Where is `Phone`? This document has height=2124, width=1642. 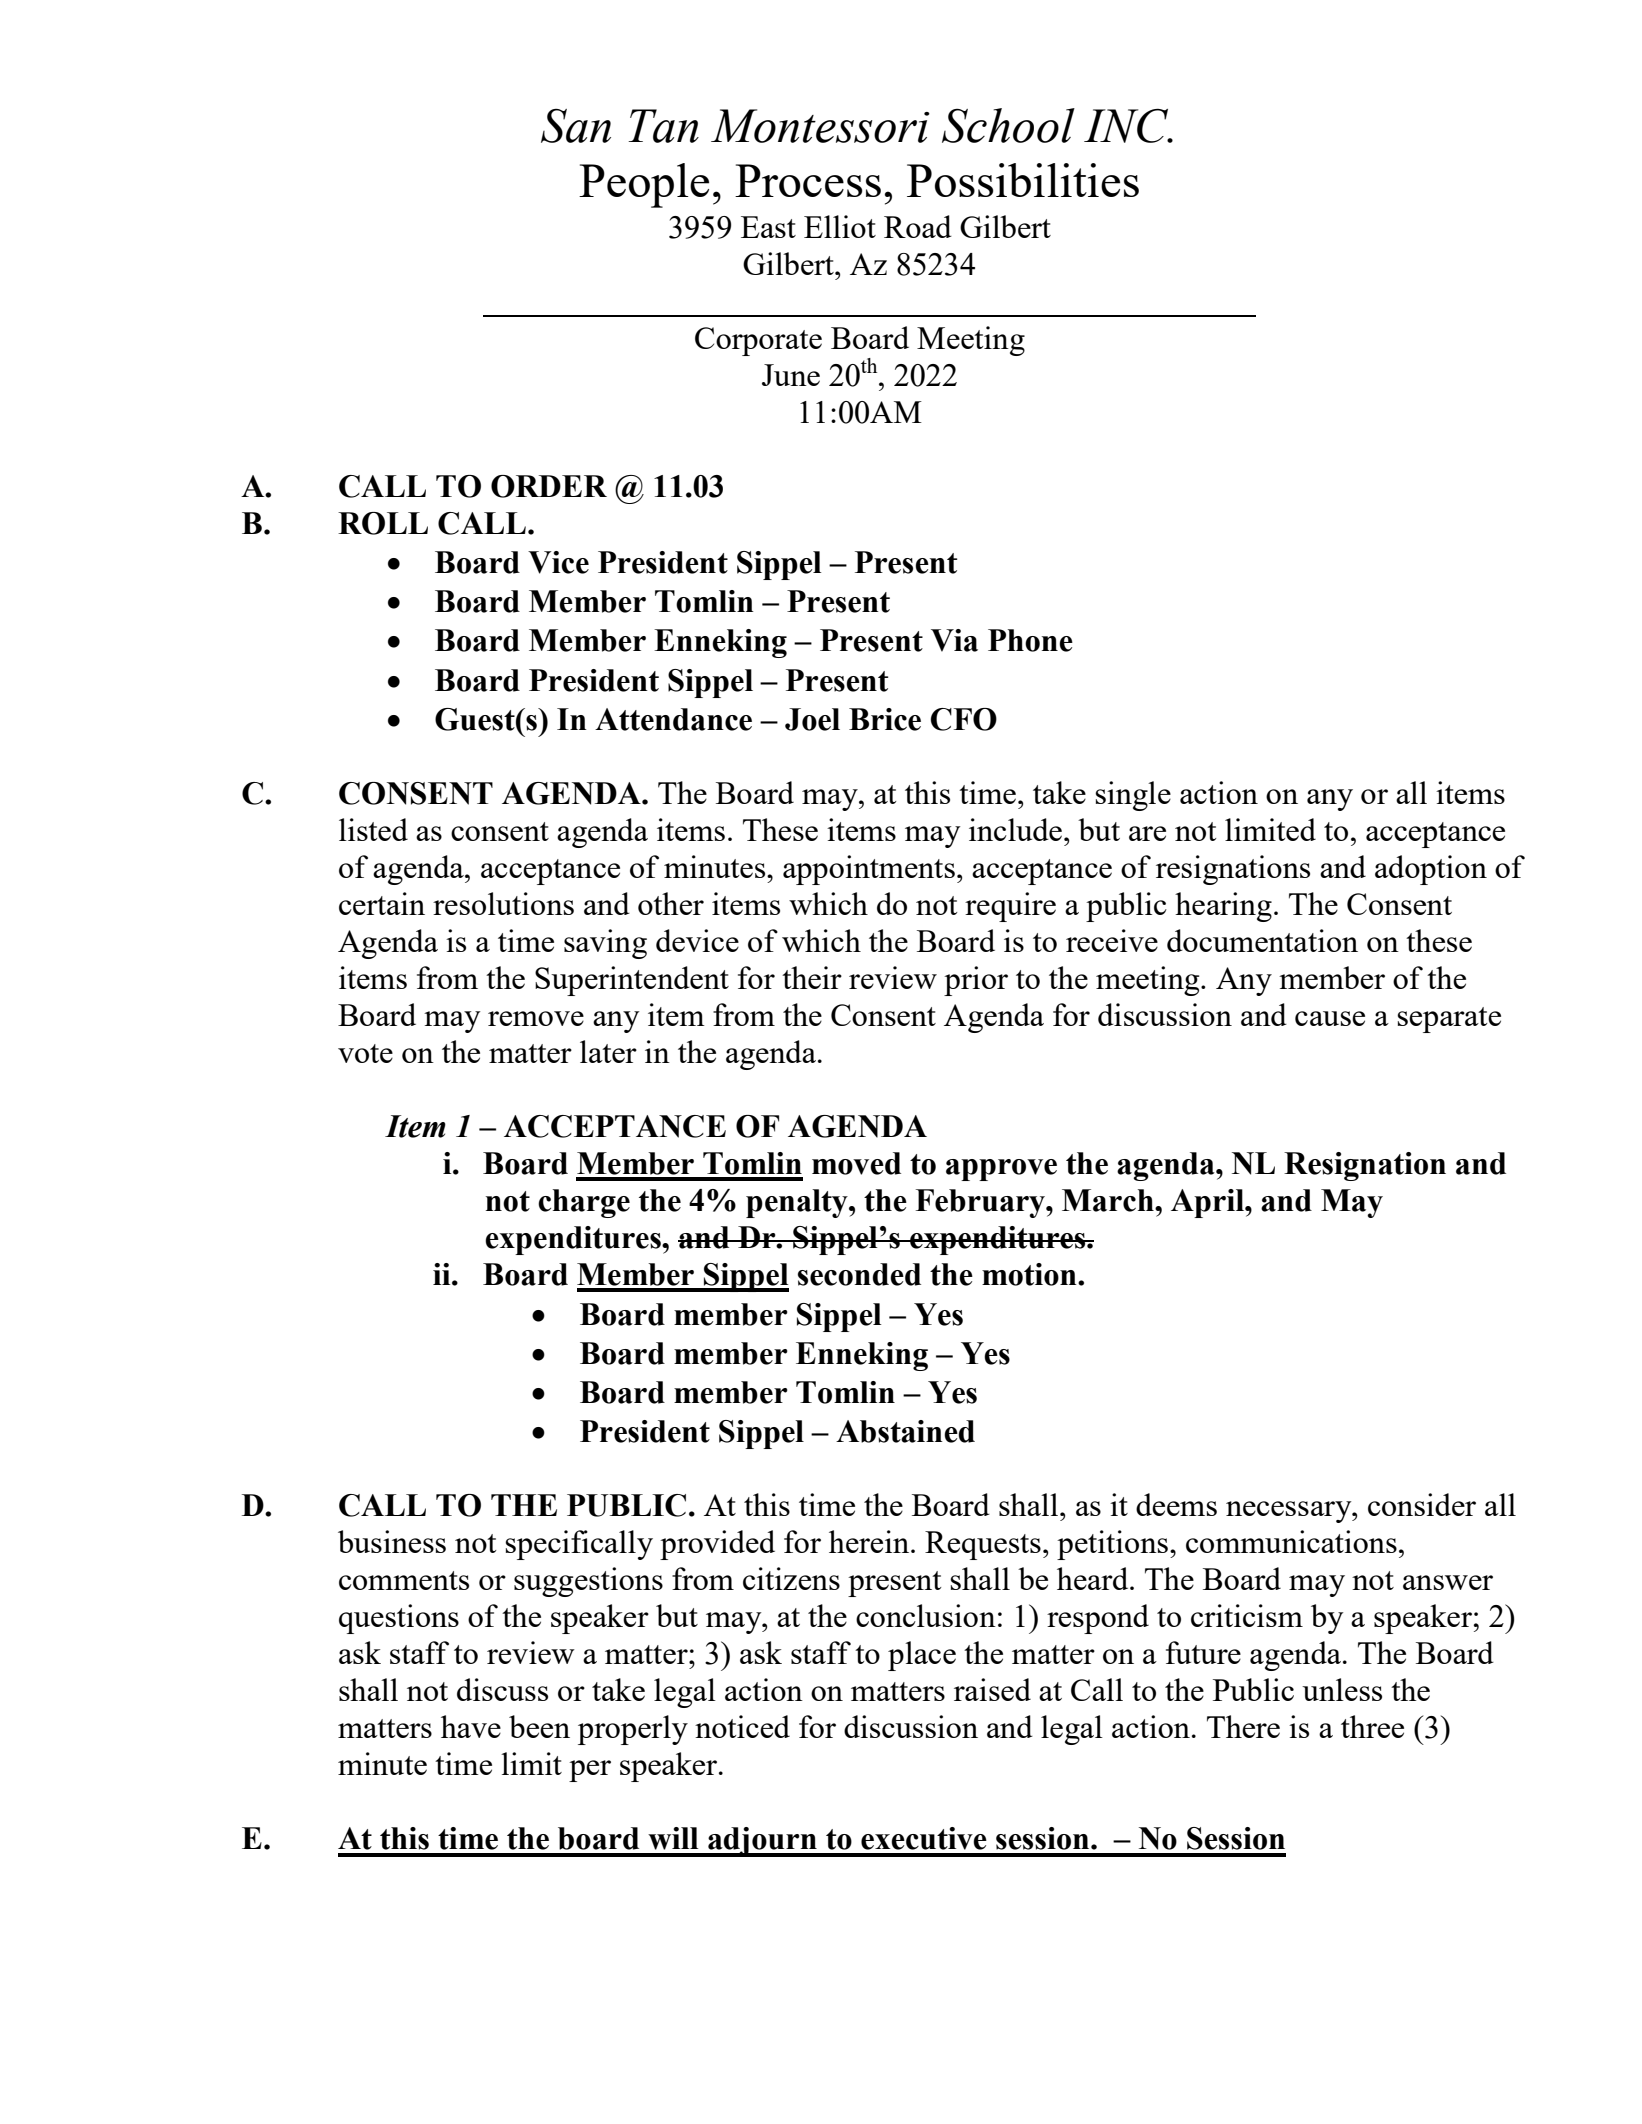 Phone is located at coordinates (1030, 640).
